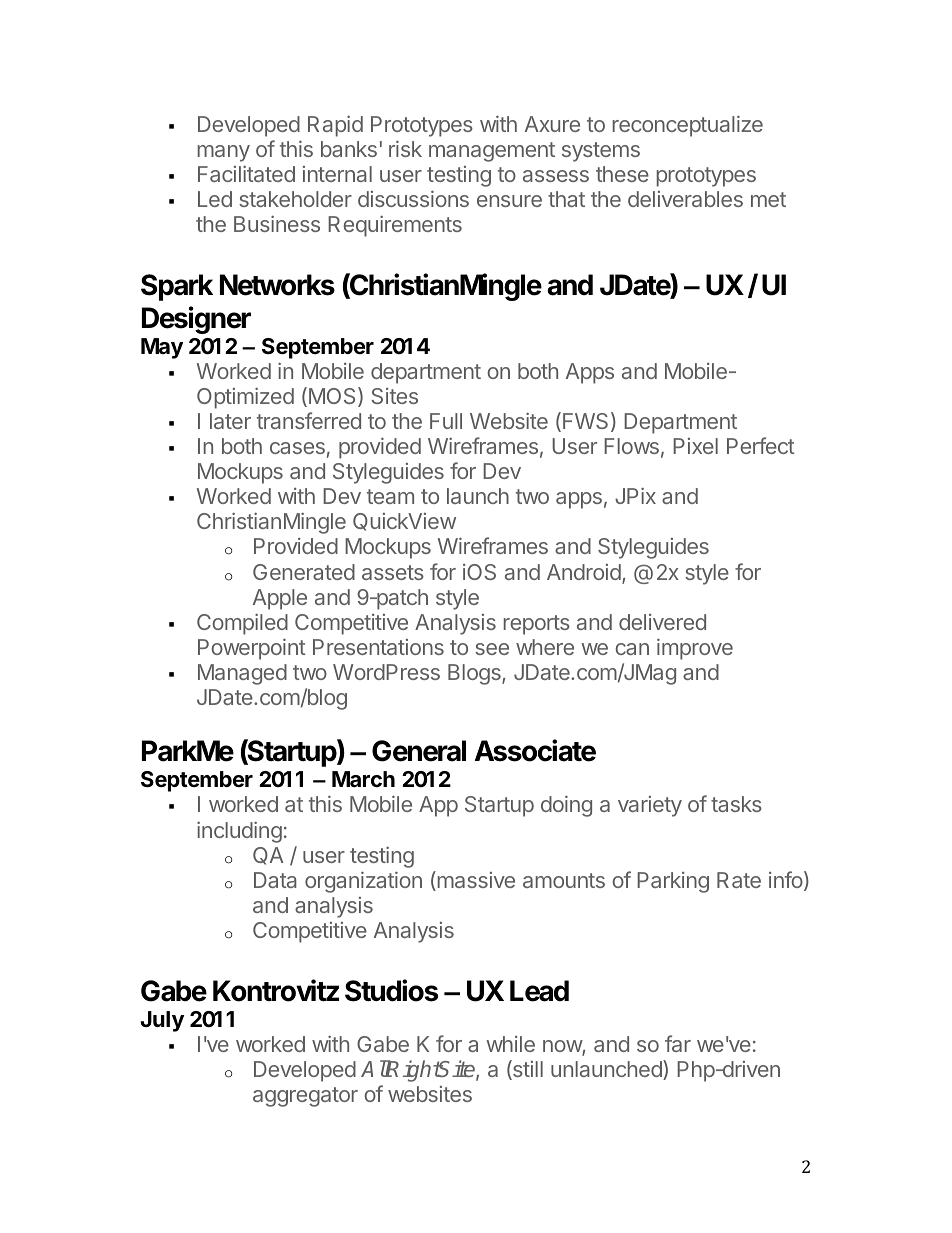  Describe the element at coordinates (492, 152) in the document. I see `management` at that location.
